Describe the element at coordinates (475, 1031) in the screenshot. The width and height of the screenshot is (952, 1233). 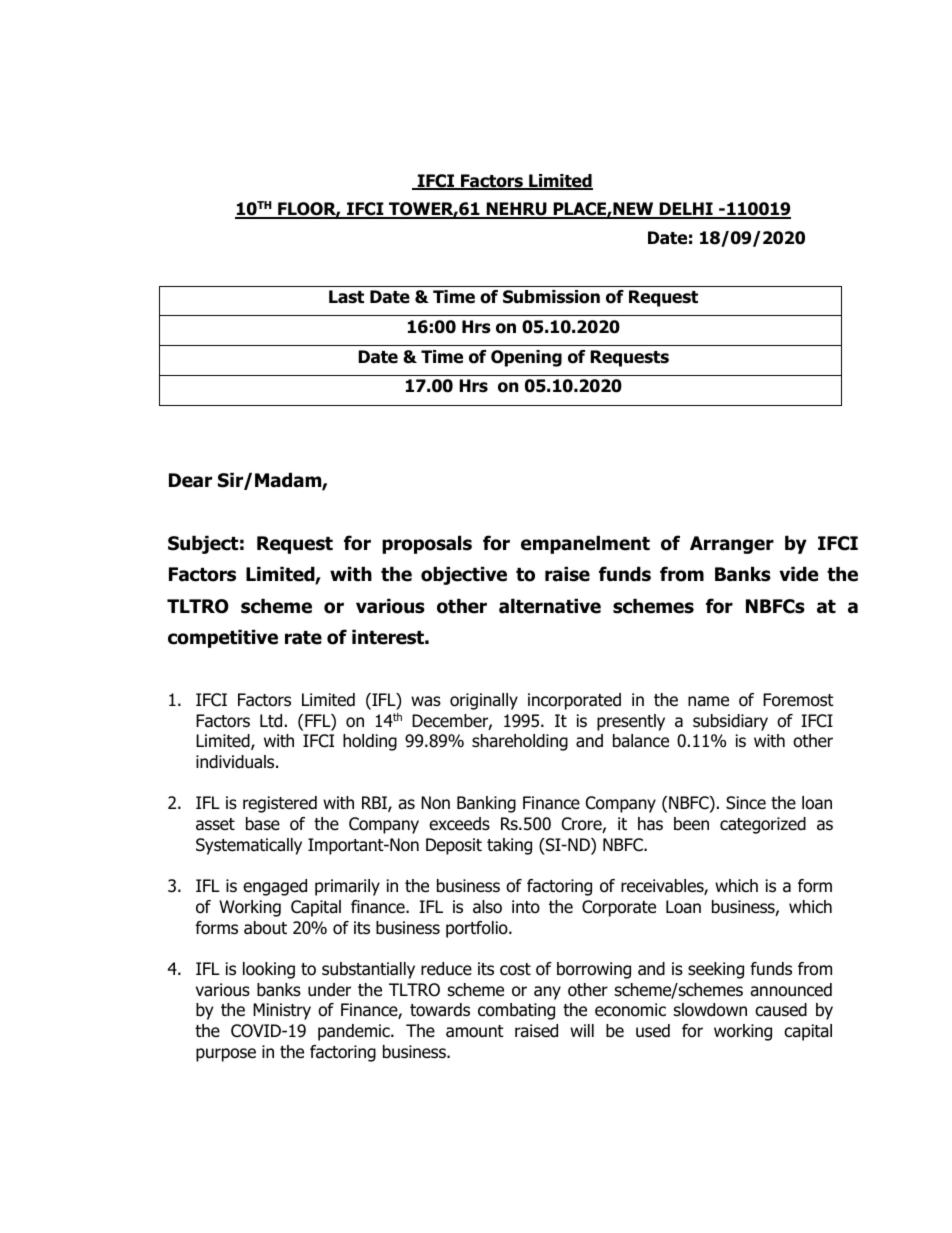
I see `amount` at that location.
